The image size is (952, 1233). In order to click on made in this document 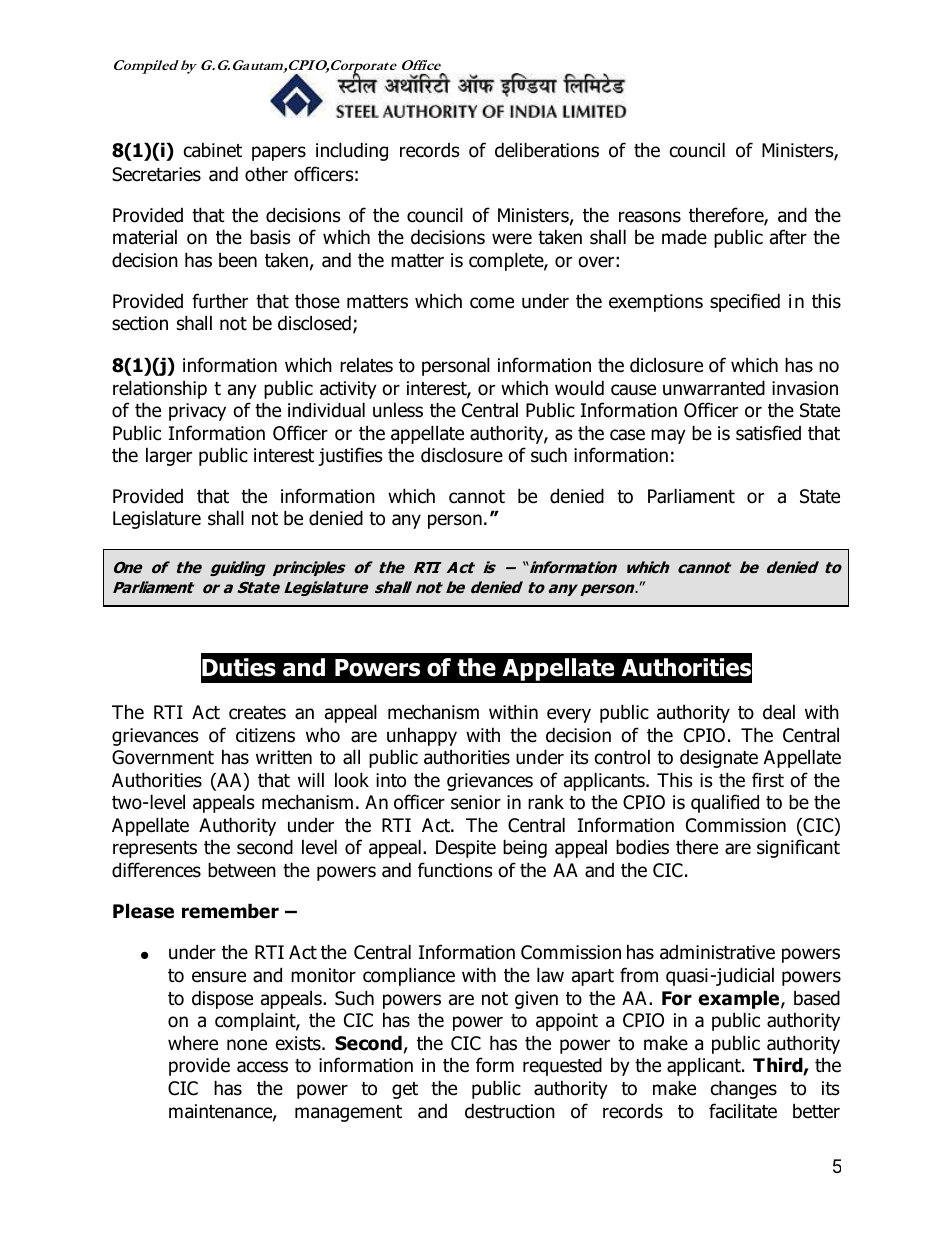, I will do `click(684, 237)`.
